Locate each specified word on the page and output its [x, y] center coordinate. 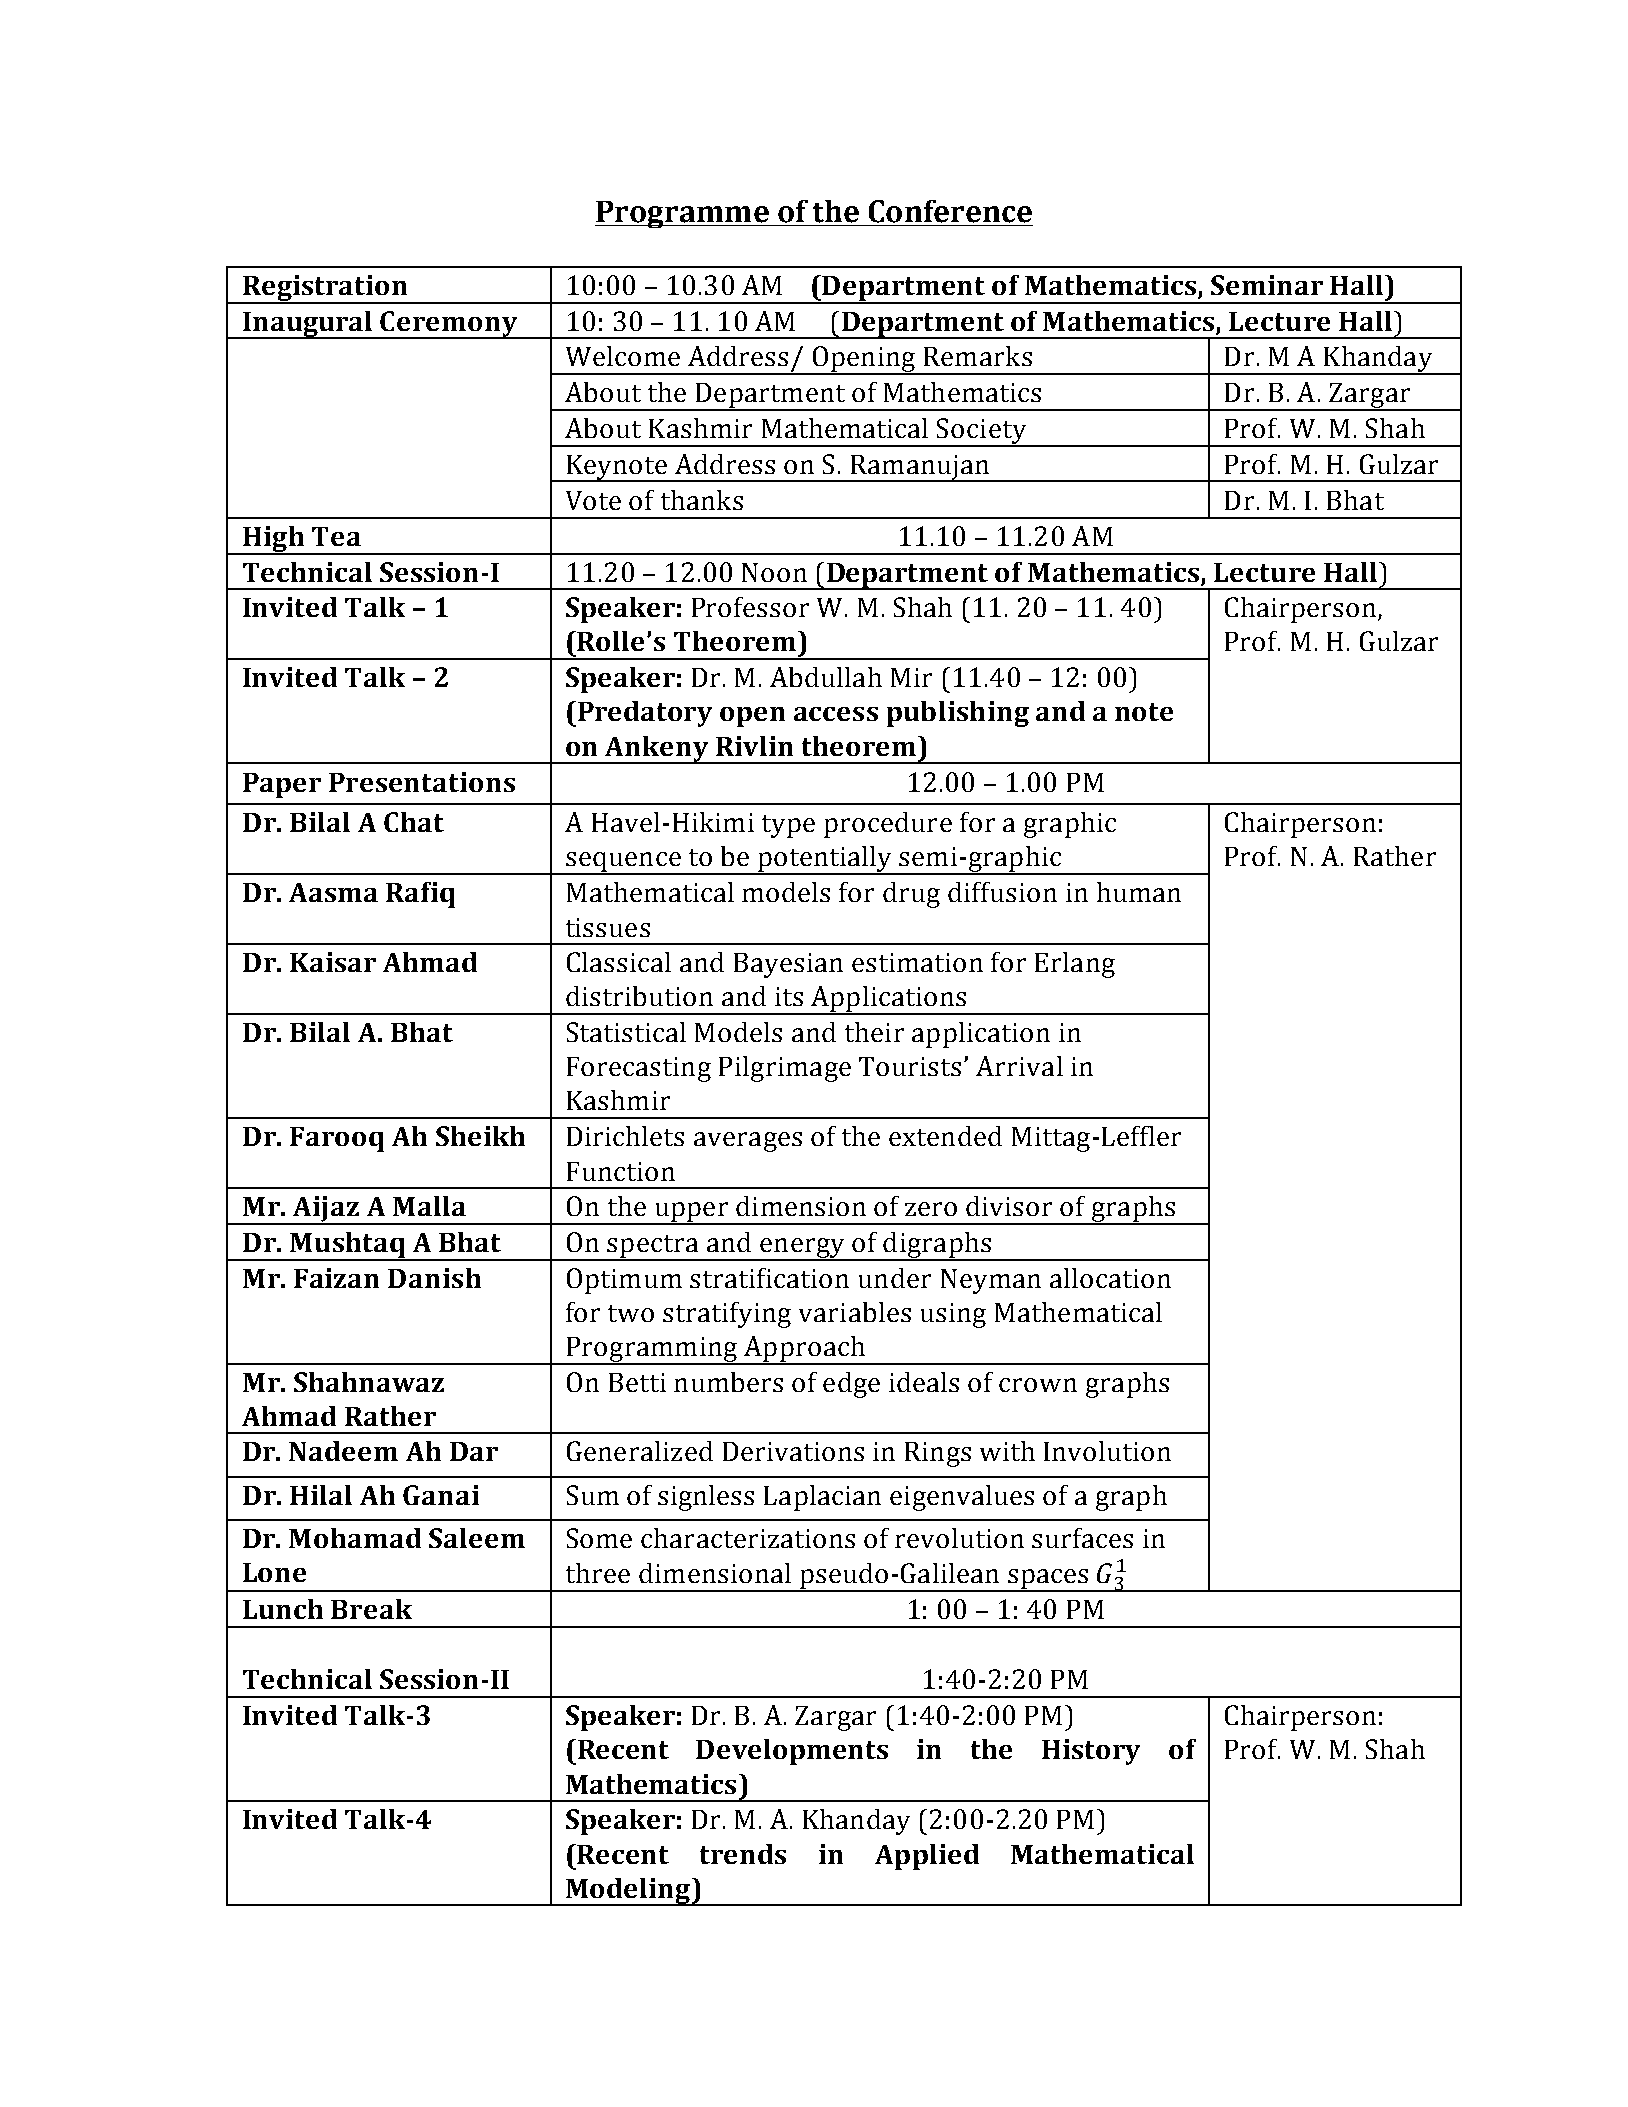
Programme [683, 214]
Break [371, 1609]
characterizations [748, 1538]
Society [982, 432]
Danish [434, 1278]
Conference [950, 211]
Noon [774, 572]
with [1007, 1451]
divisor [1009, 1206]
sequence [623, 863]
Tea [336, 536]
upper [691, 1213]
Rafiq [420, 895]
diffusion [1002, 892]
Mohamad [355, 1538]
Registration [325, 289]
